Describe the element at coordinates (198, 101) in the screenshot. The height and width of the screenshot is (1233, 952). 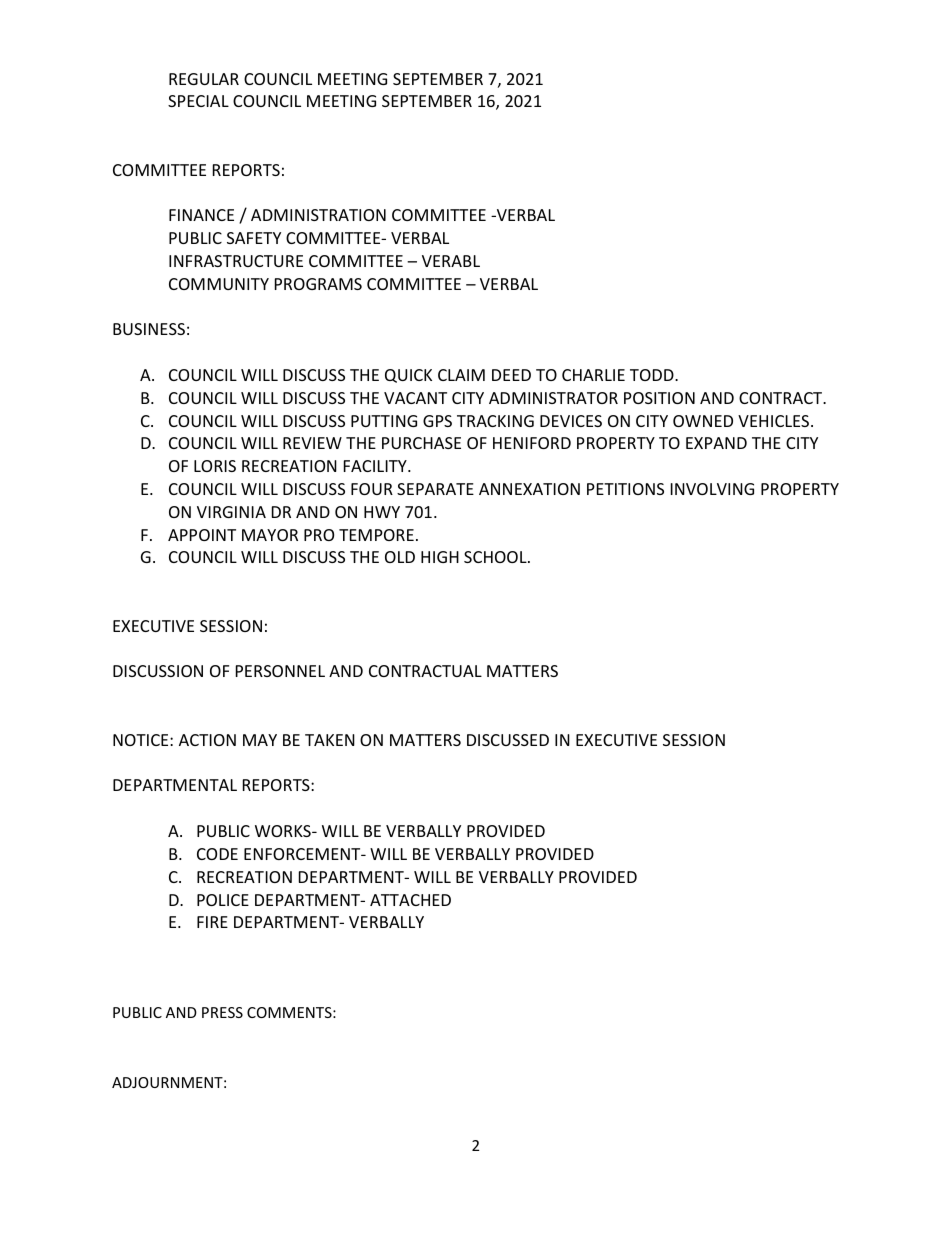
I see `SPECIAL` at that location.
